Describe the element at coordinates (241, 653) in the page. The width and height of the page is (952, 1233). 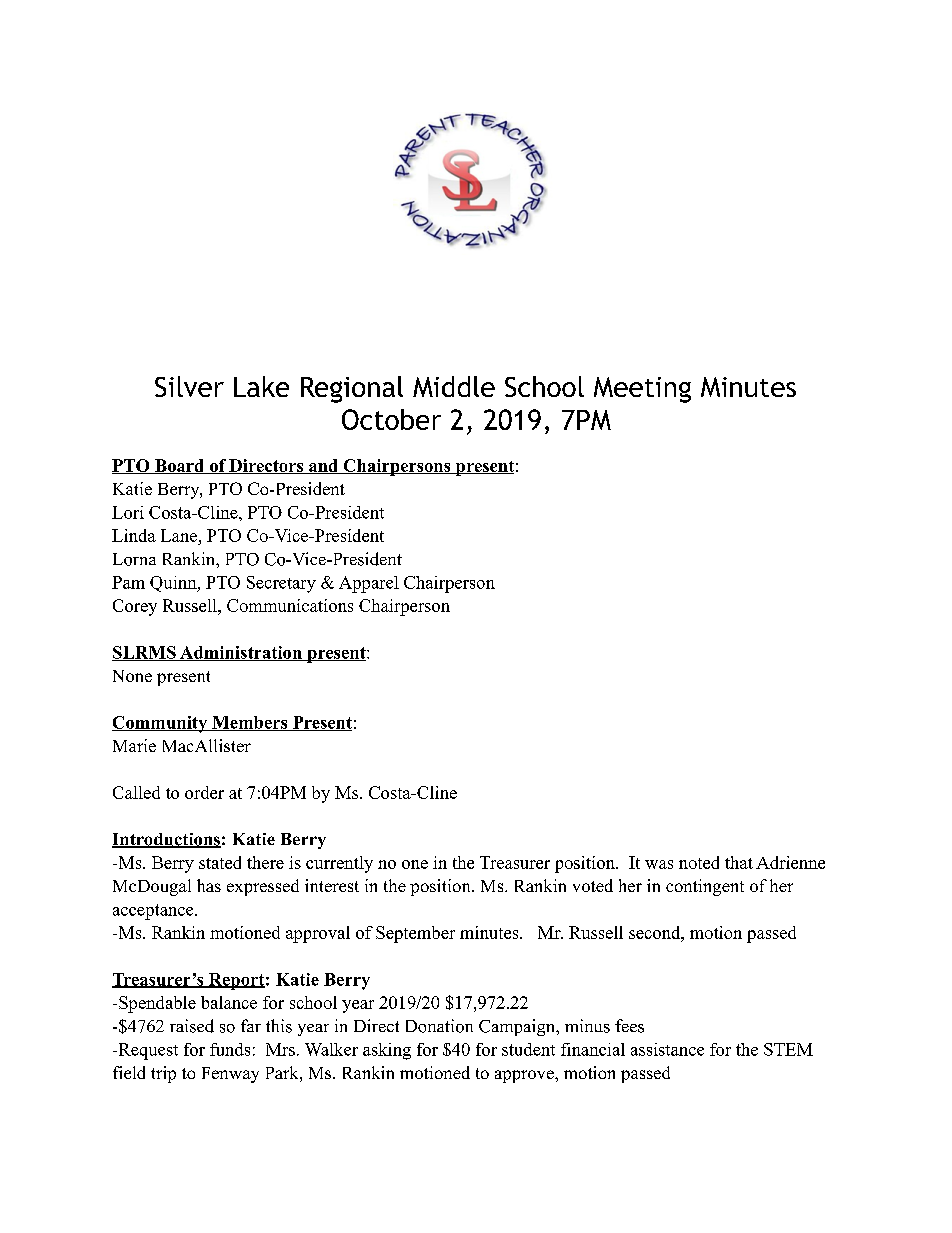
I see `Administration` at that location.
